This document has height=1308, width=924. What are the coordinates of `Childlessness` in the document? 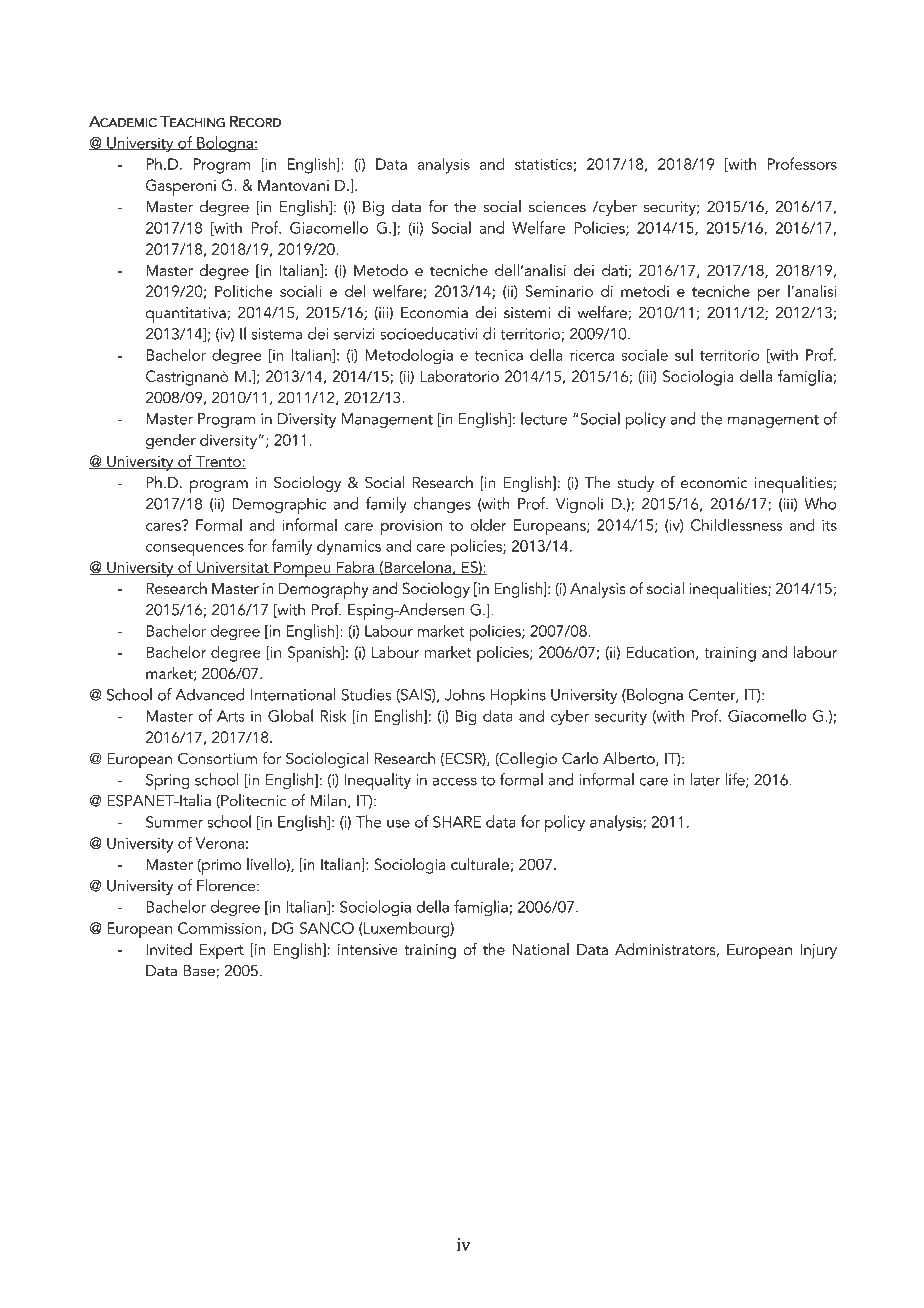 It's located at (737, 524).
